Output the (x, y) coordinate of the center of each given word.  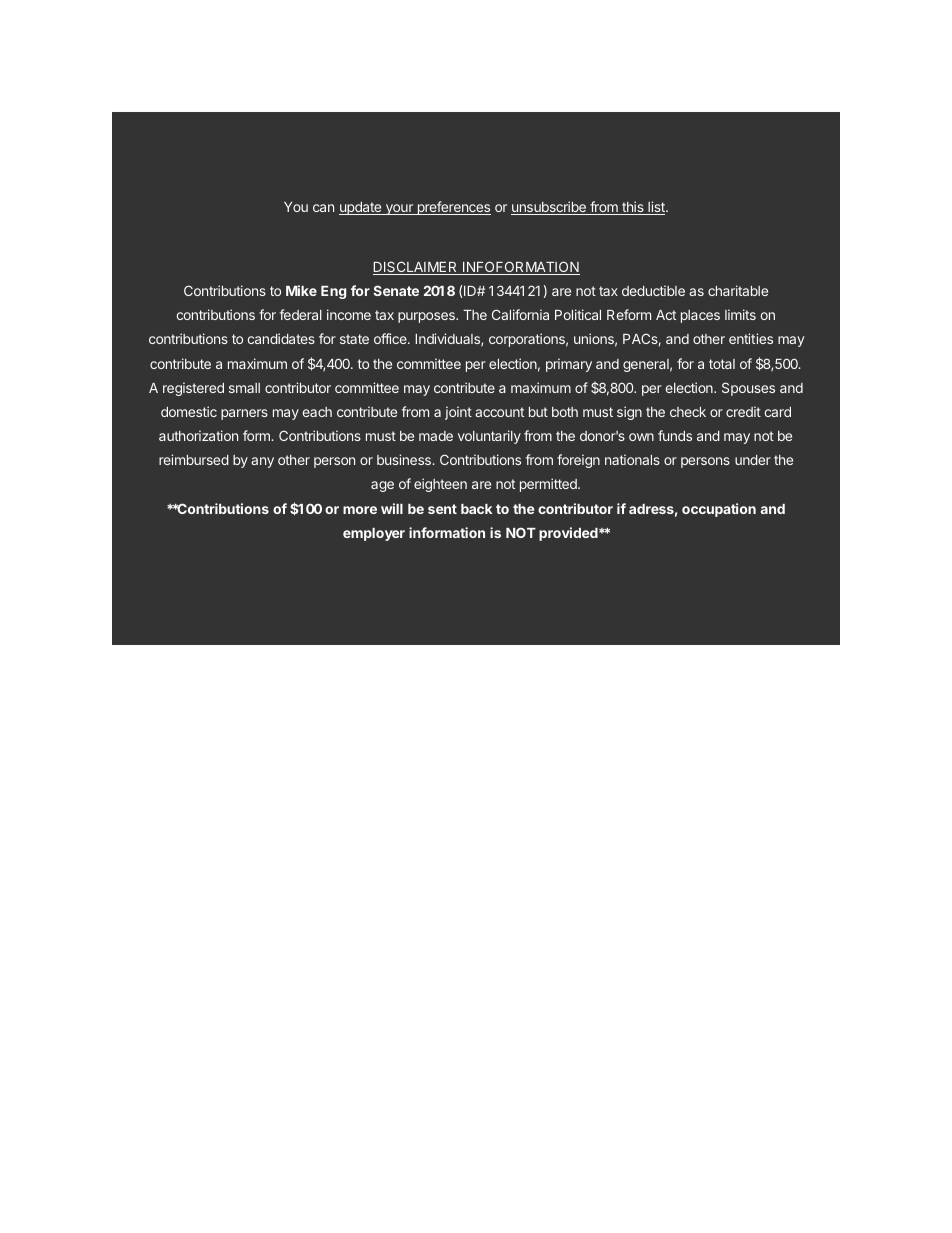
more (360, 510)
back (476, 509)
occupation (719, 510)
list (656, 208)
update (360, 208)
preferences (452, 208)
